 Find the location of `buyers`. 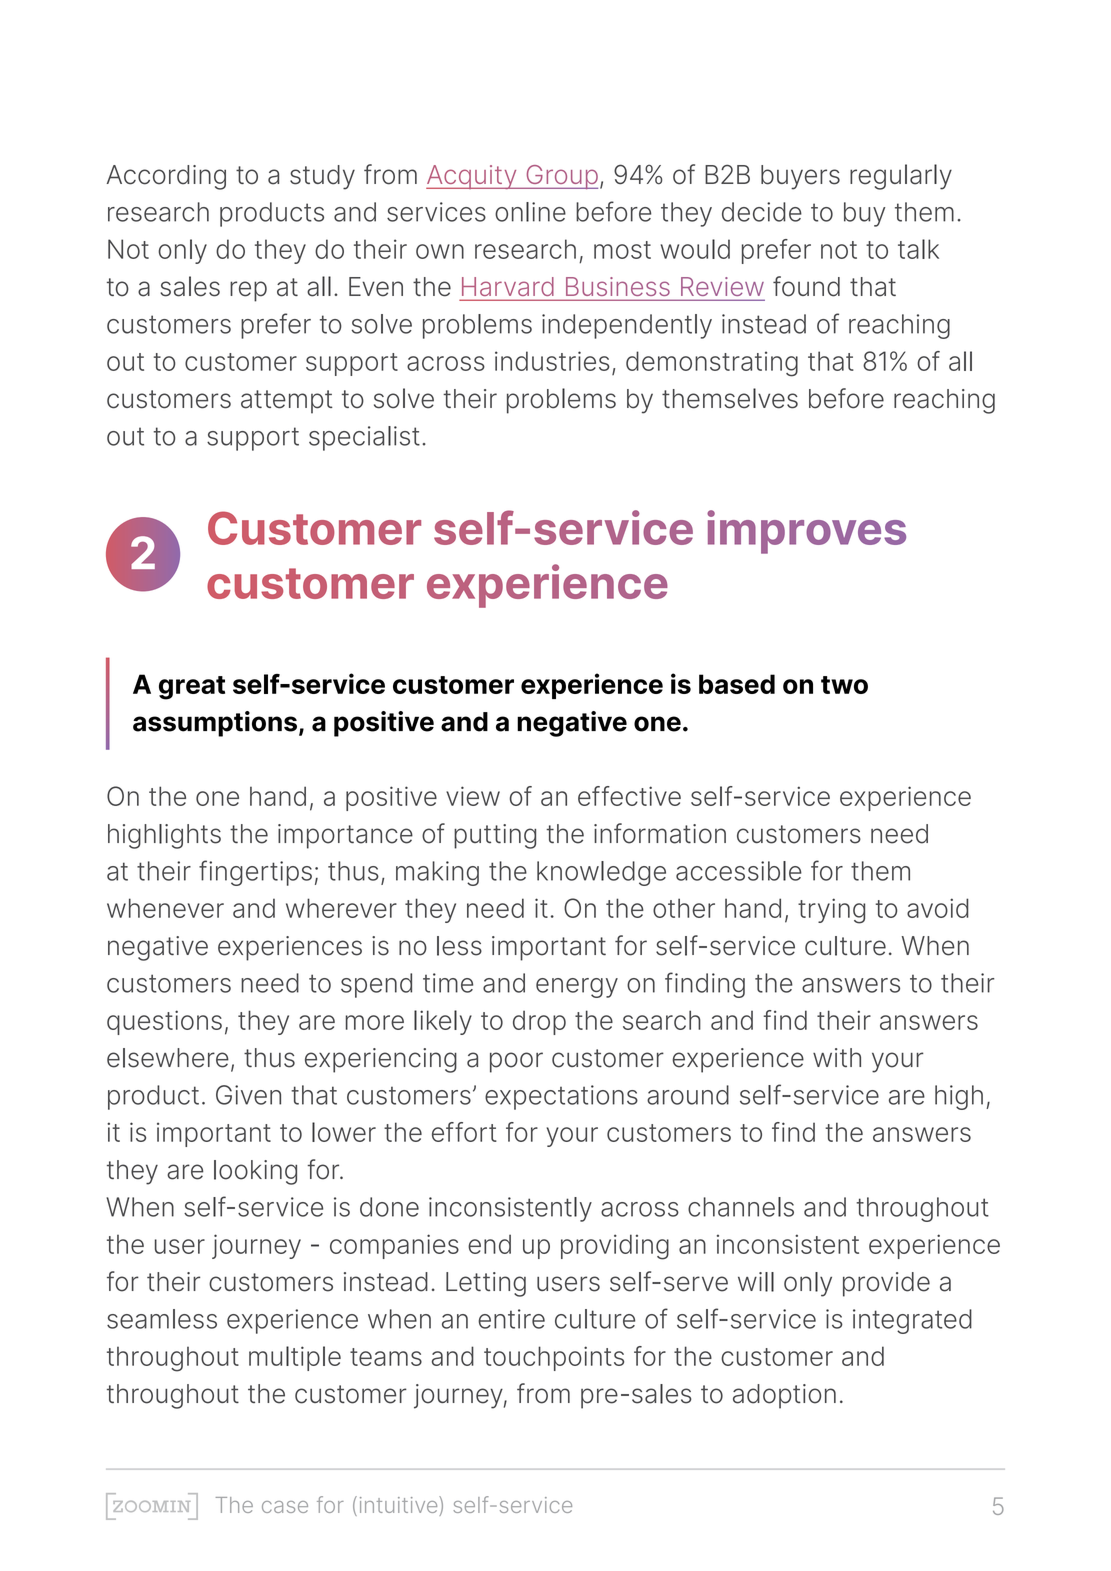

buyers is located at coordinates (800, 177).
